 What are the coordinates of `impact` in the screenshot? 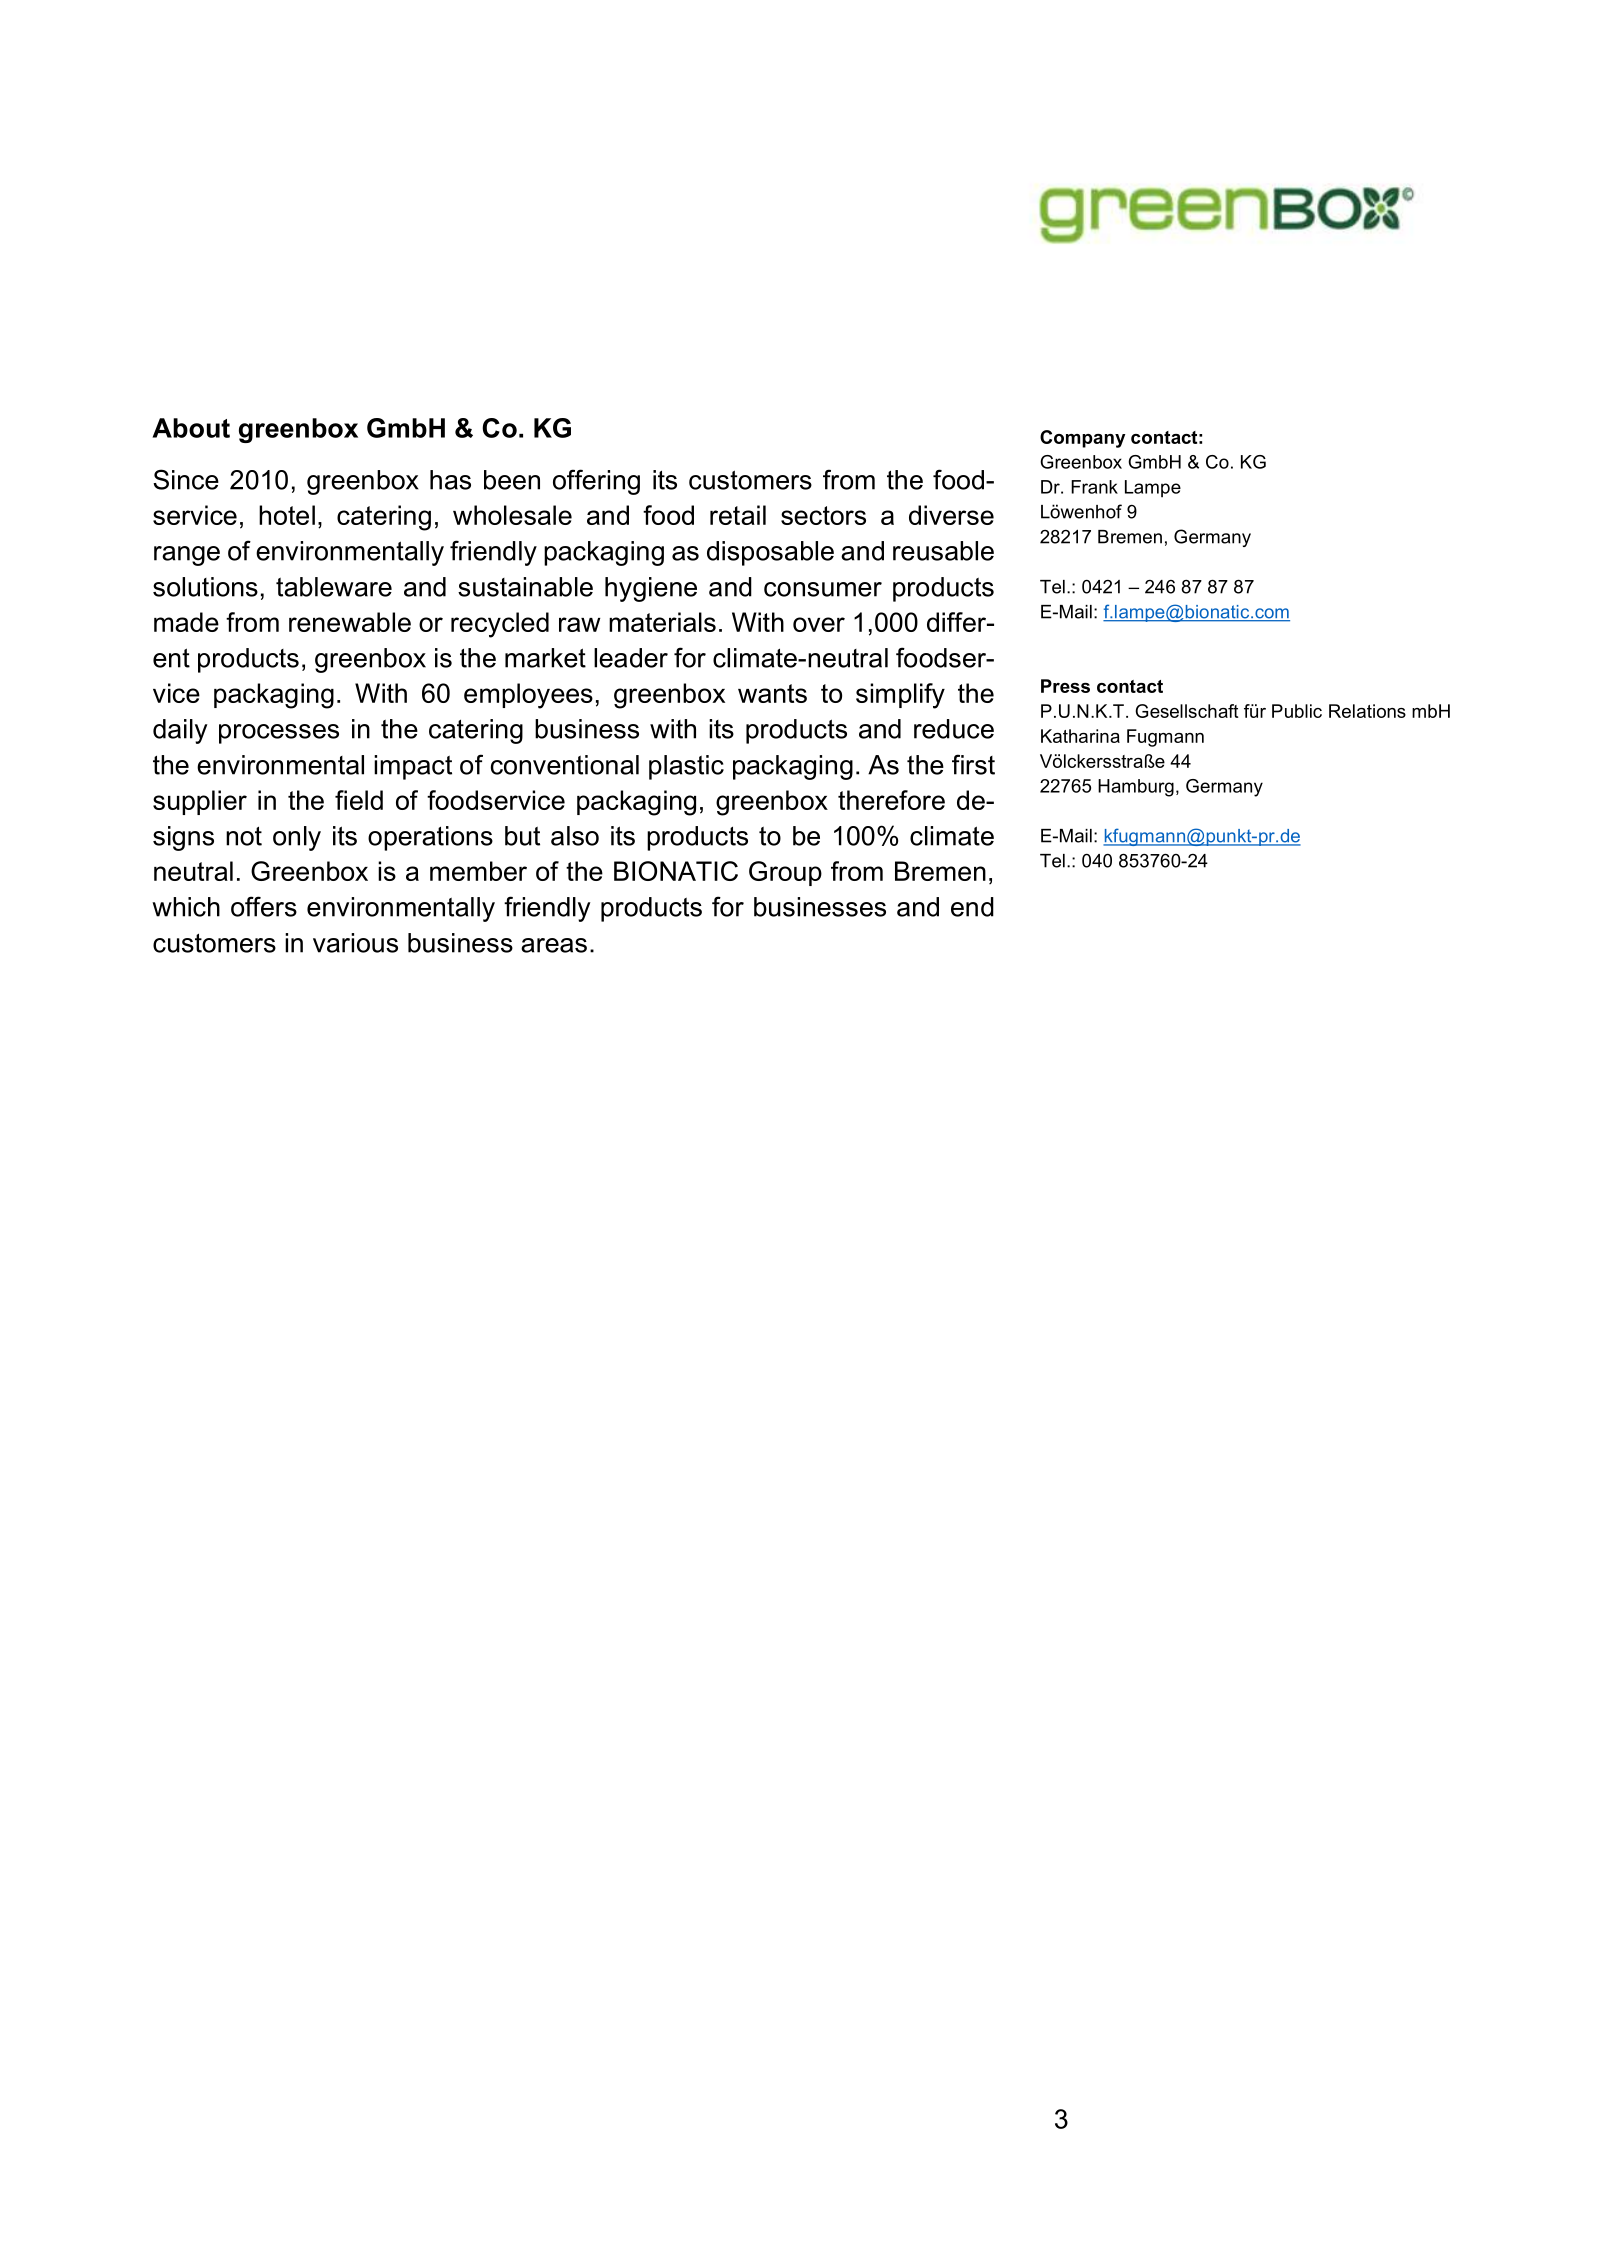 It's located at (413, 767).
